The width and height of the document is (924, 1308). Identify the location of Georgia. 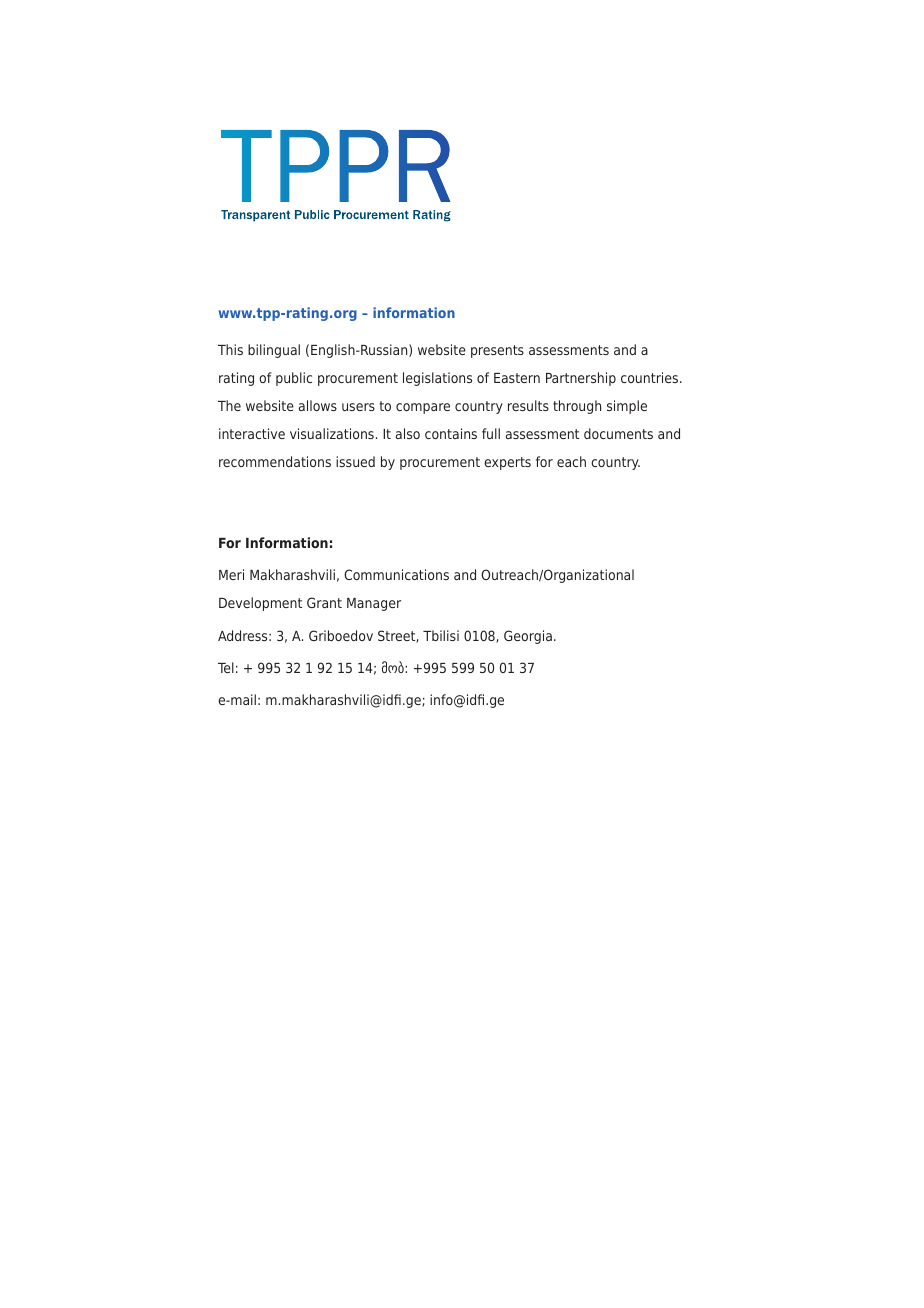
(528, 637).
